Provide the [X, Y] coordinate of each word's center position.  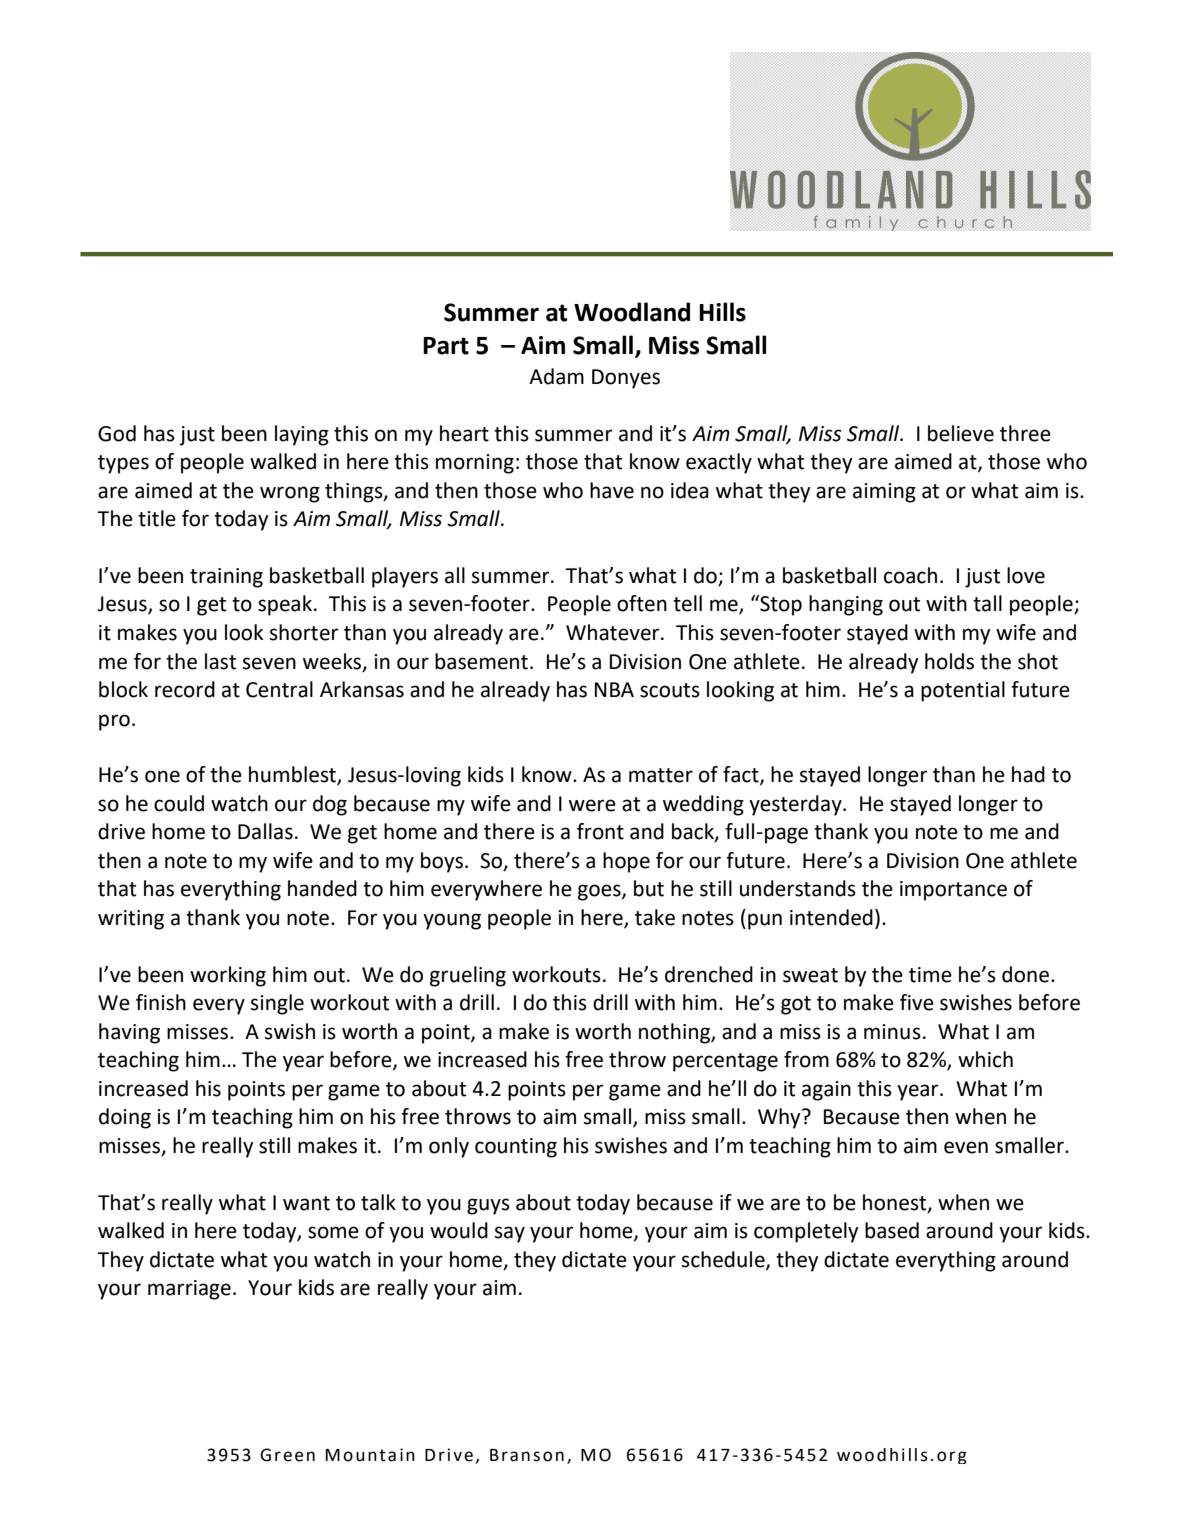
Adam [556, 376]
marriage [189, 1290]
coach [910, 575]
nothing [675, 1033]
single [277, 1004]
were [592, 805]
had [1028, 774]
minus [892, 1032]
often [642, 603]
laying [302, 435]
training [226, 578]
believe [961, 433]
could [179, 803]
